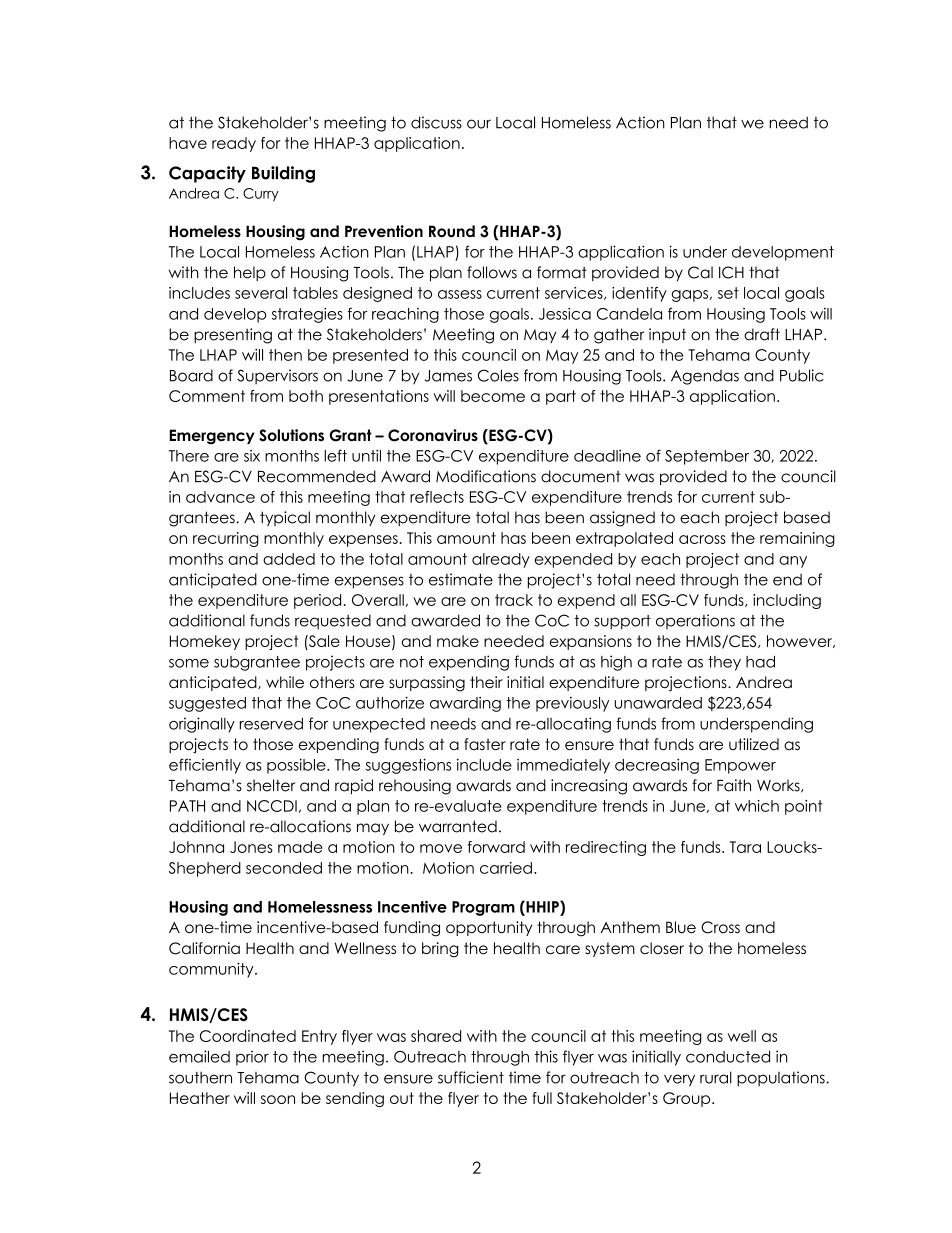 The image size is (952, 1233). What do you see at coordinates (728, 293) in the screenshot?
I see `set` at bounding box center [728, 293].
